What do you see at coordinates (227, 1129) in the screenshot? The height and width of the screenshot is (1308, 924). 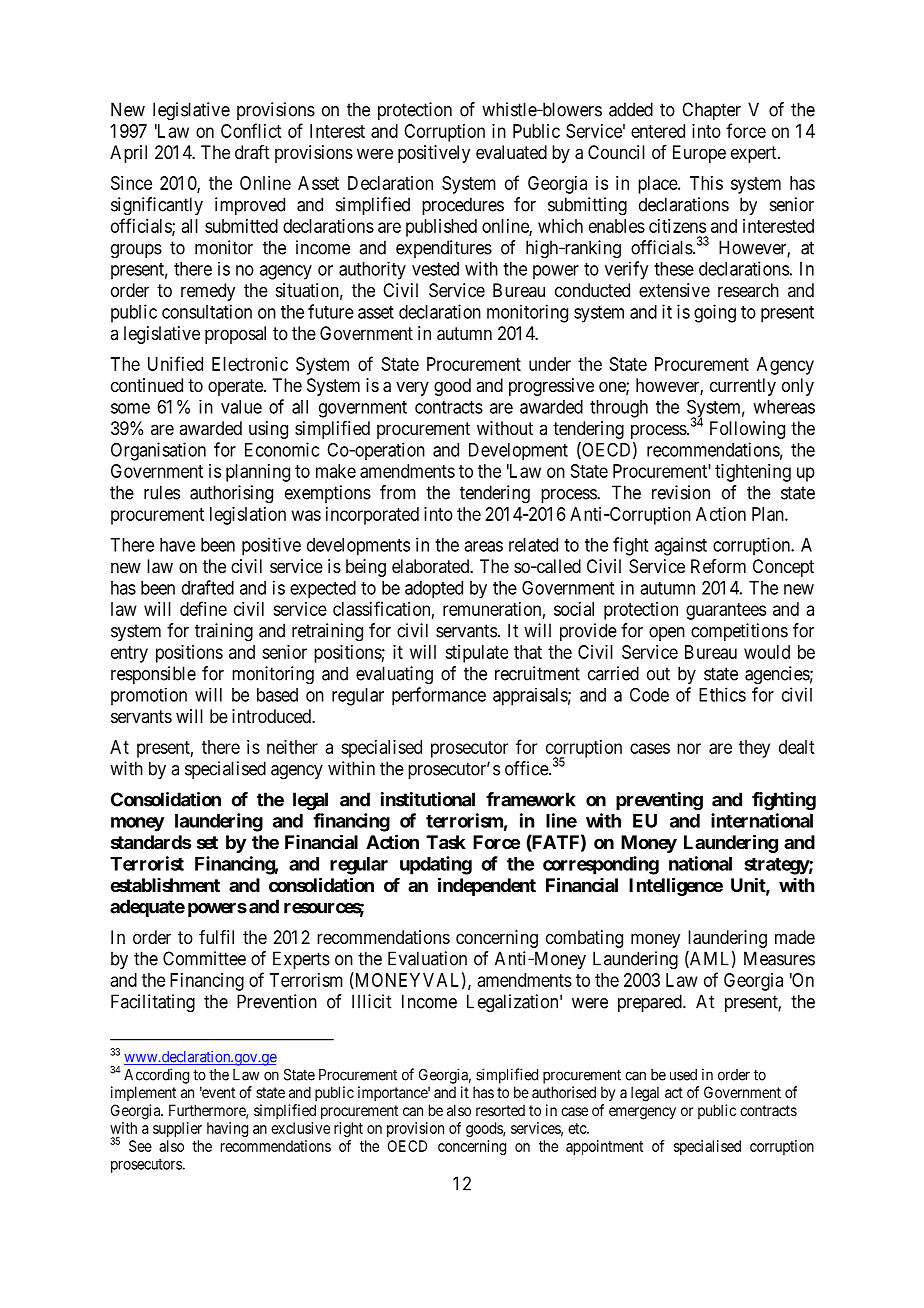 I see `having` at bounding box center [227, 1129].
